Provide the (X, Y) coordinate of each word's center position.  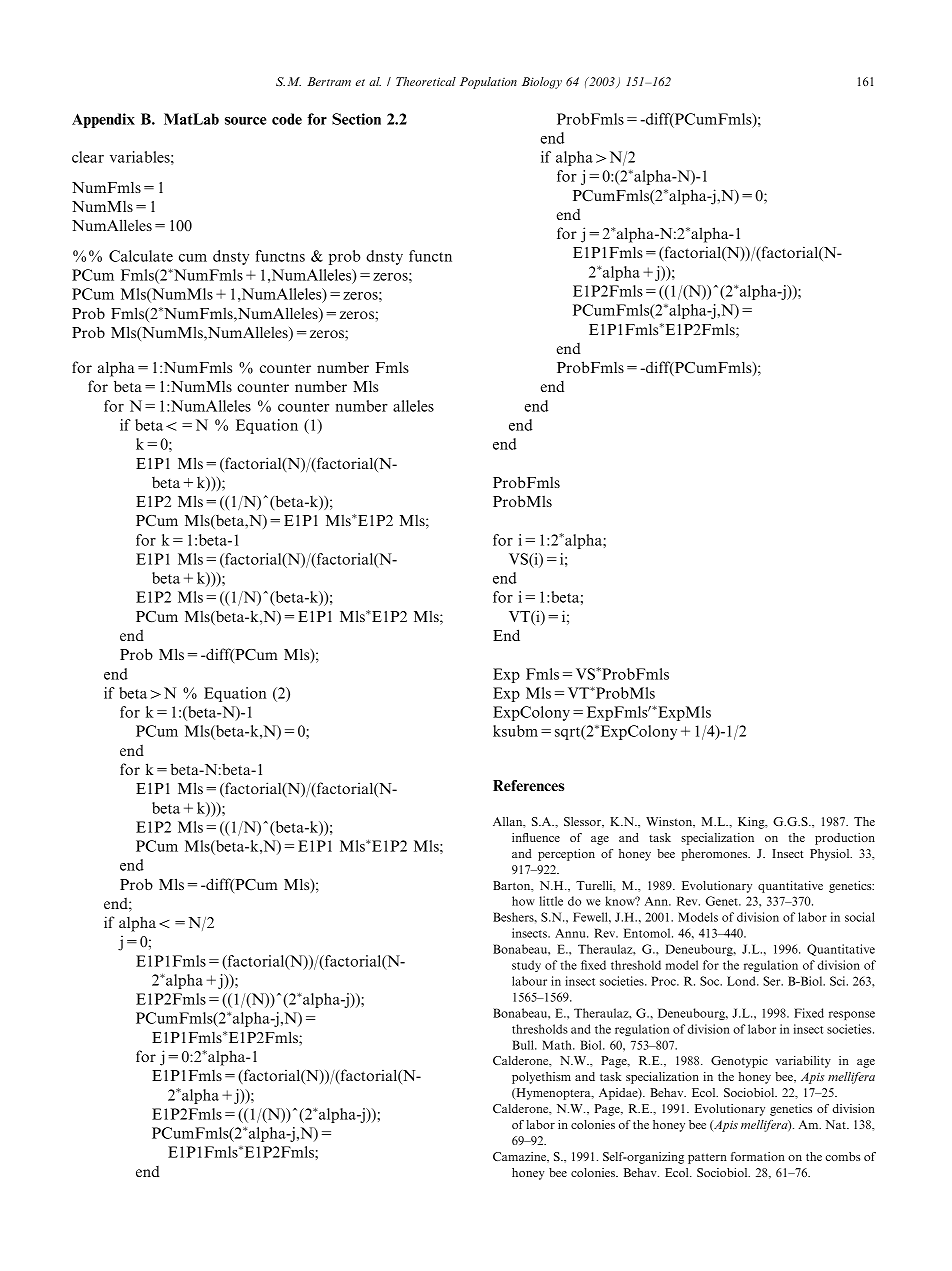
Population (488, 83)
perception (566, 855)
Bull (524, 1045)
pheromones (715, 855)
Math (558, 1045)
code (287, 119)
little (551, 901)
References (528, 785)
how (523, 901)
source (245, 121)
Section (356, 119)
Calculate (141, 256)
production (845, 839)
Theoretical (426, 81)
